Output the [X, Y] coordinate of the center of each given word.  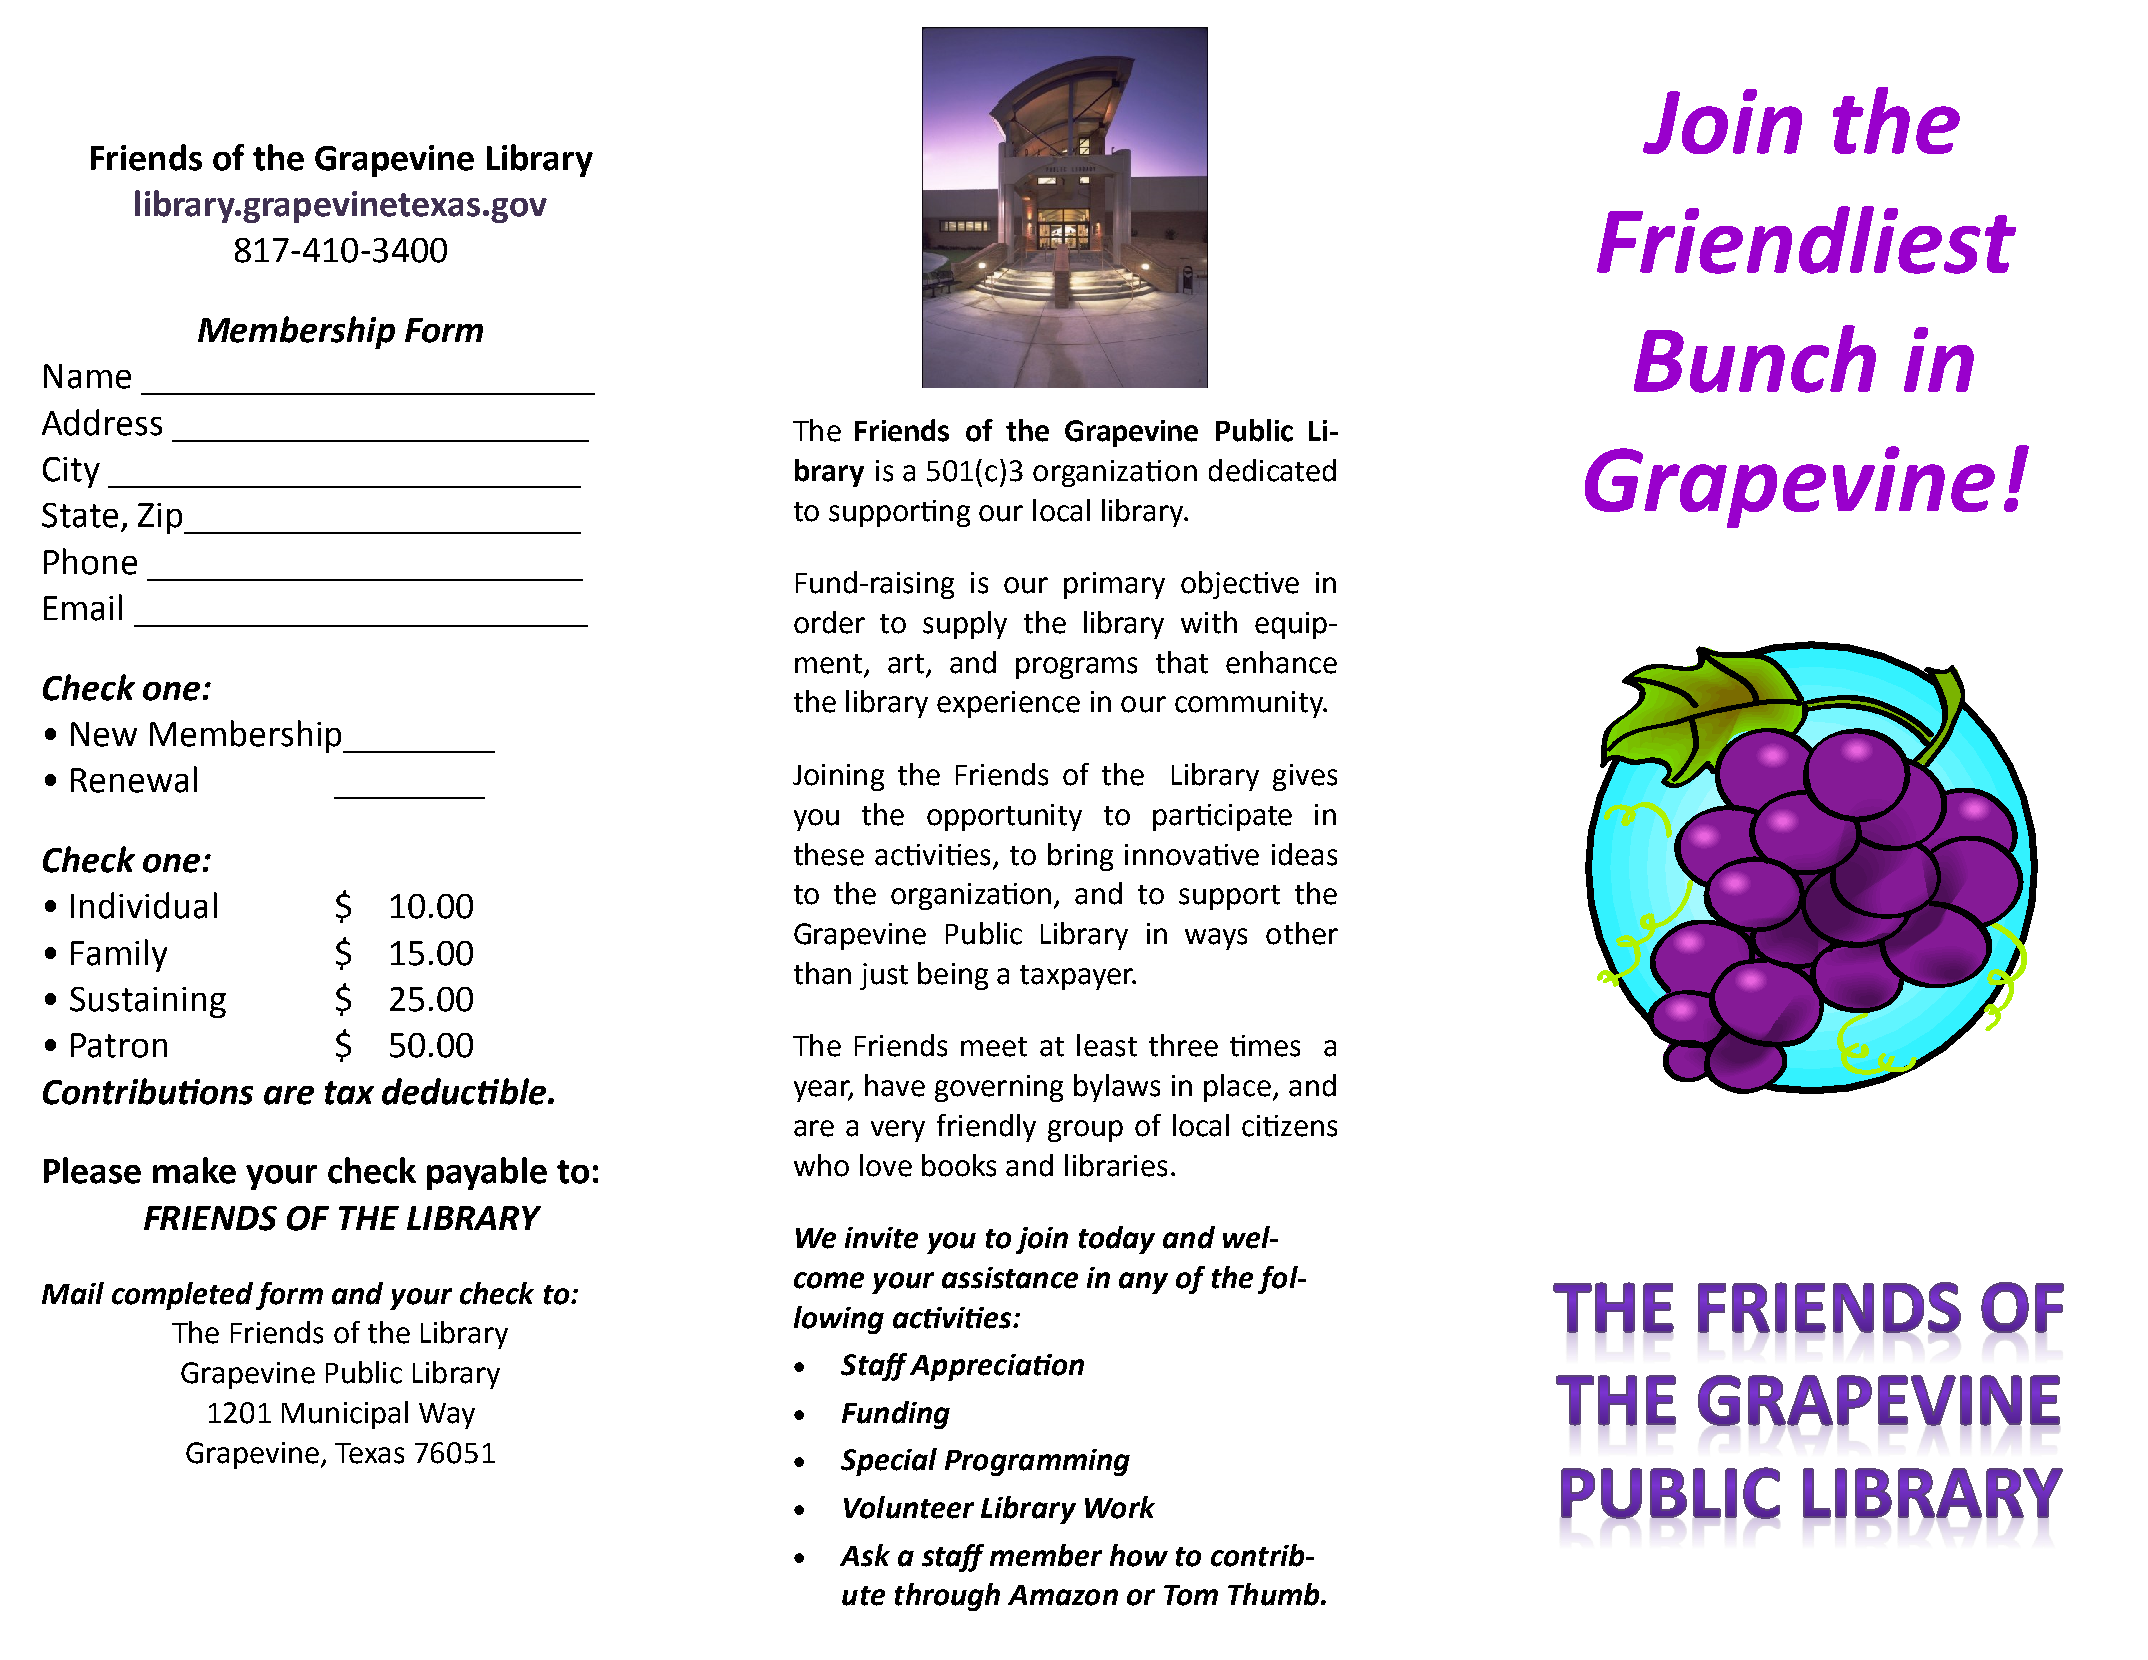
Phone [90, 561]
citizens [1289, 1126]
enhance [1281, 662]
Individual [144, 905]
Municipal [345, 1415]
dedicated [1272, 470]
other [1302, 933]
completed [182, 1296]
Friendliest [1806, 240]
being [953, 976]
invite [881, 1238]
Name [87, 376]
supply [965, 625]
